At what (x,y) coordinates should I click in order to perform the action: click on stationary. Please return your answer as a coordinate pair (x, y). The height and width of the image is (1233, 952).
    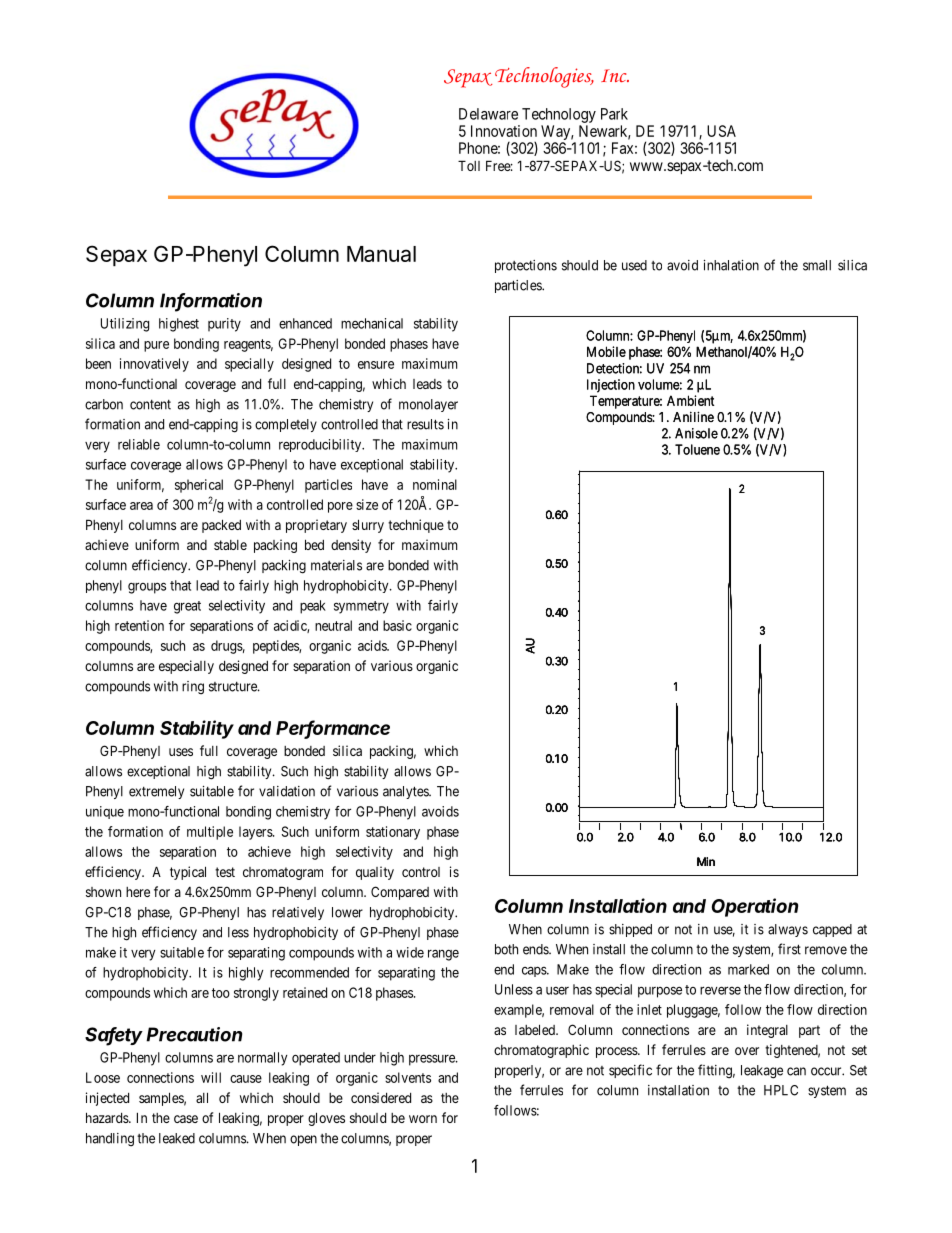
    Looking at the image, I should click on (393, 833).
